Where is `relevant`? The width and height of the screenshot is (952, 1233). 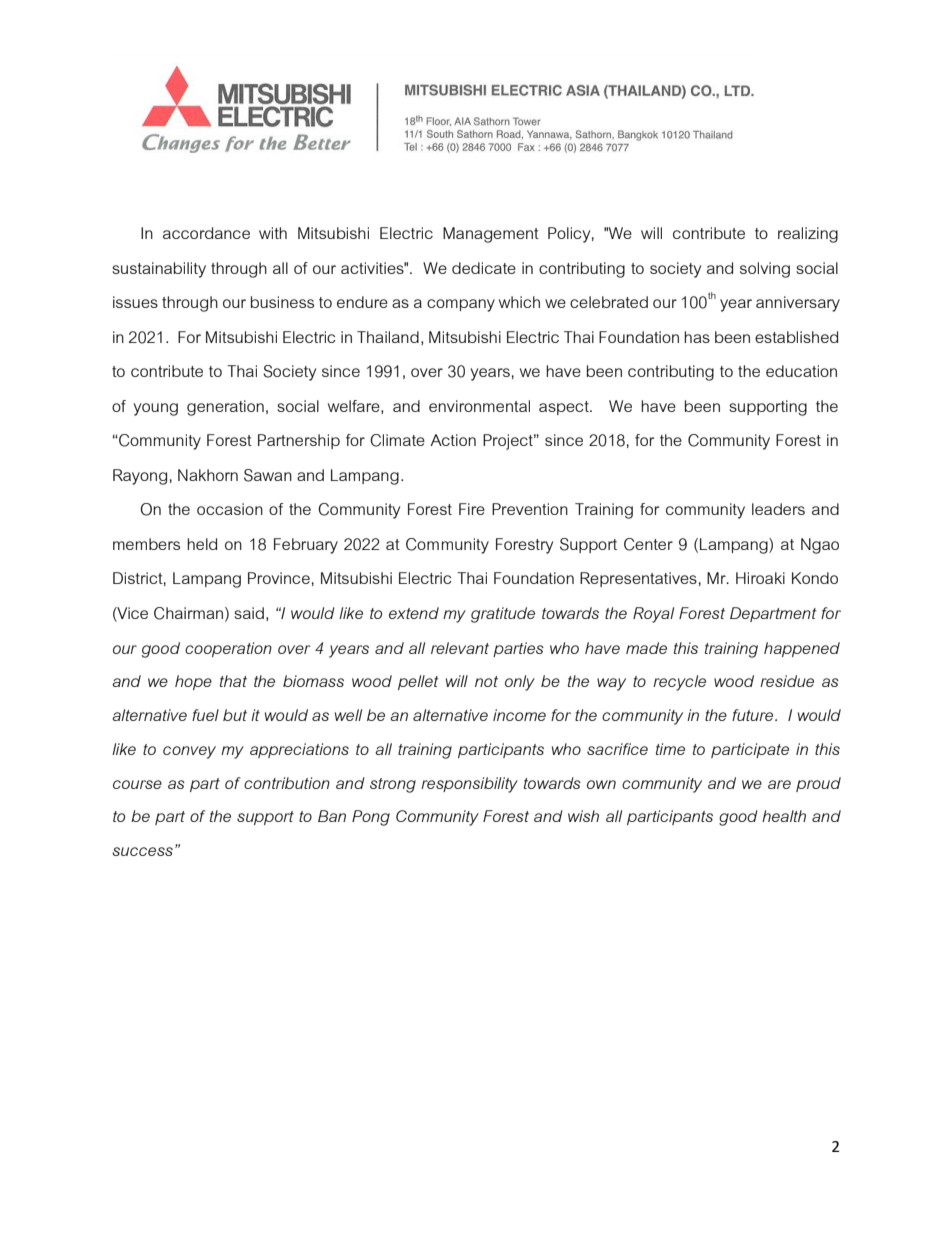 relevant is located at coordinates (460, 648).
